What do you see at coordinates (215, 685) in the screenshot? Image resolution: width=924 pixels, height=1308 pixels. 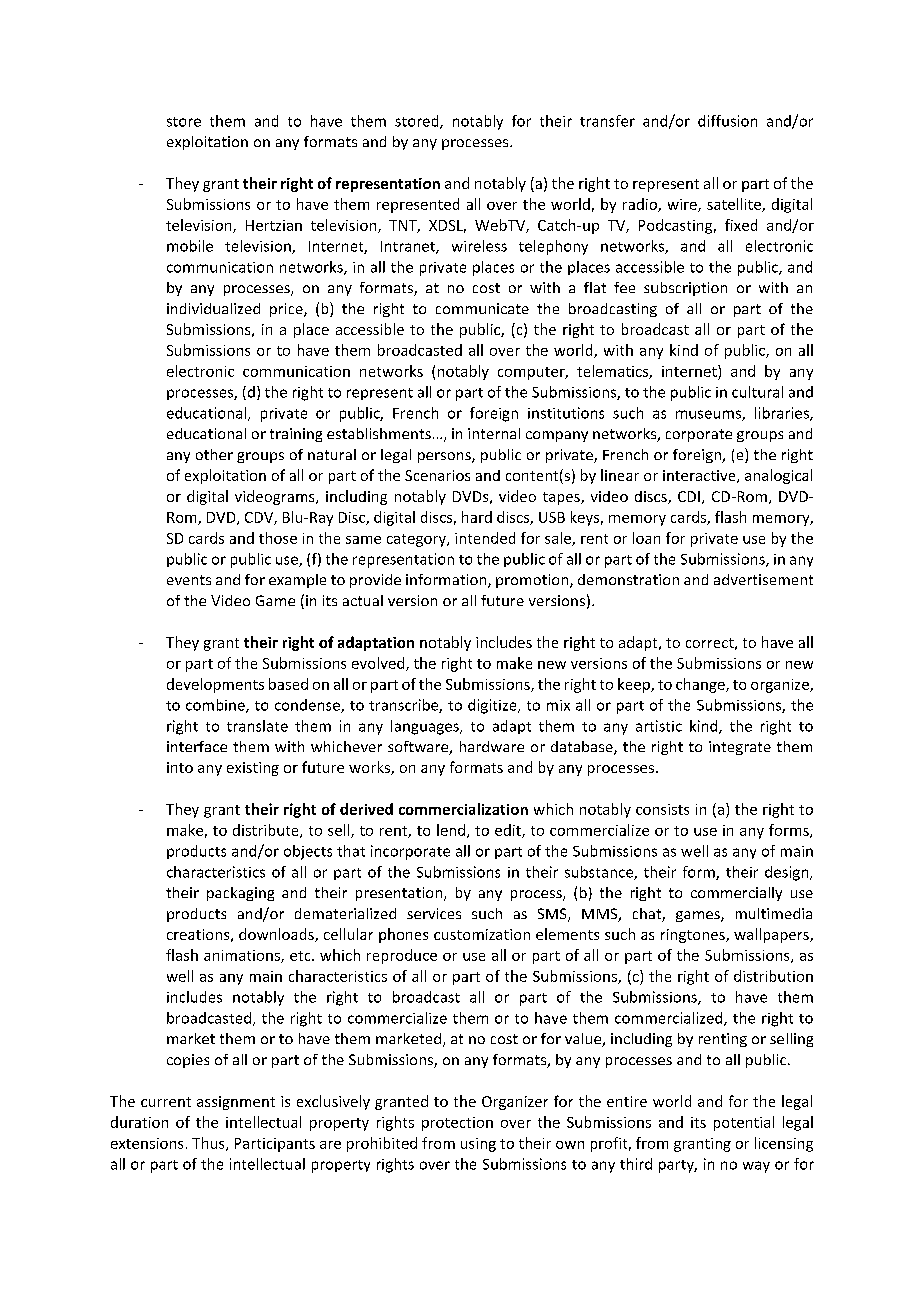 I see `developments` at bounding box center [215, 685].
